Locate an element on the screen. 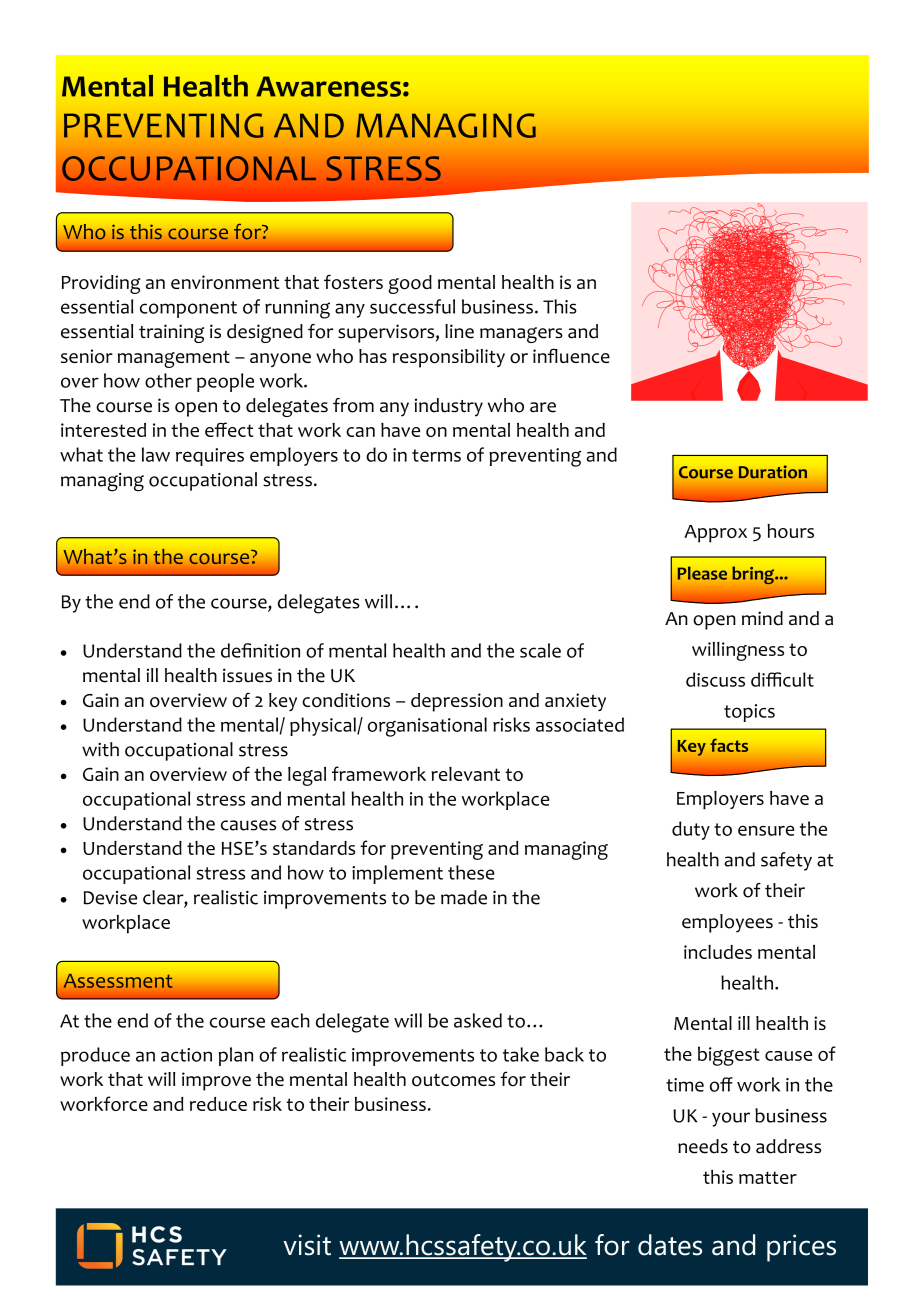 Image resolution: width=924 pixels, height=1308 pixels. Awareness is located at coordinates (328, 86).
